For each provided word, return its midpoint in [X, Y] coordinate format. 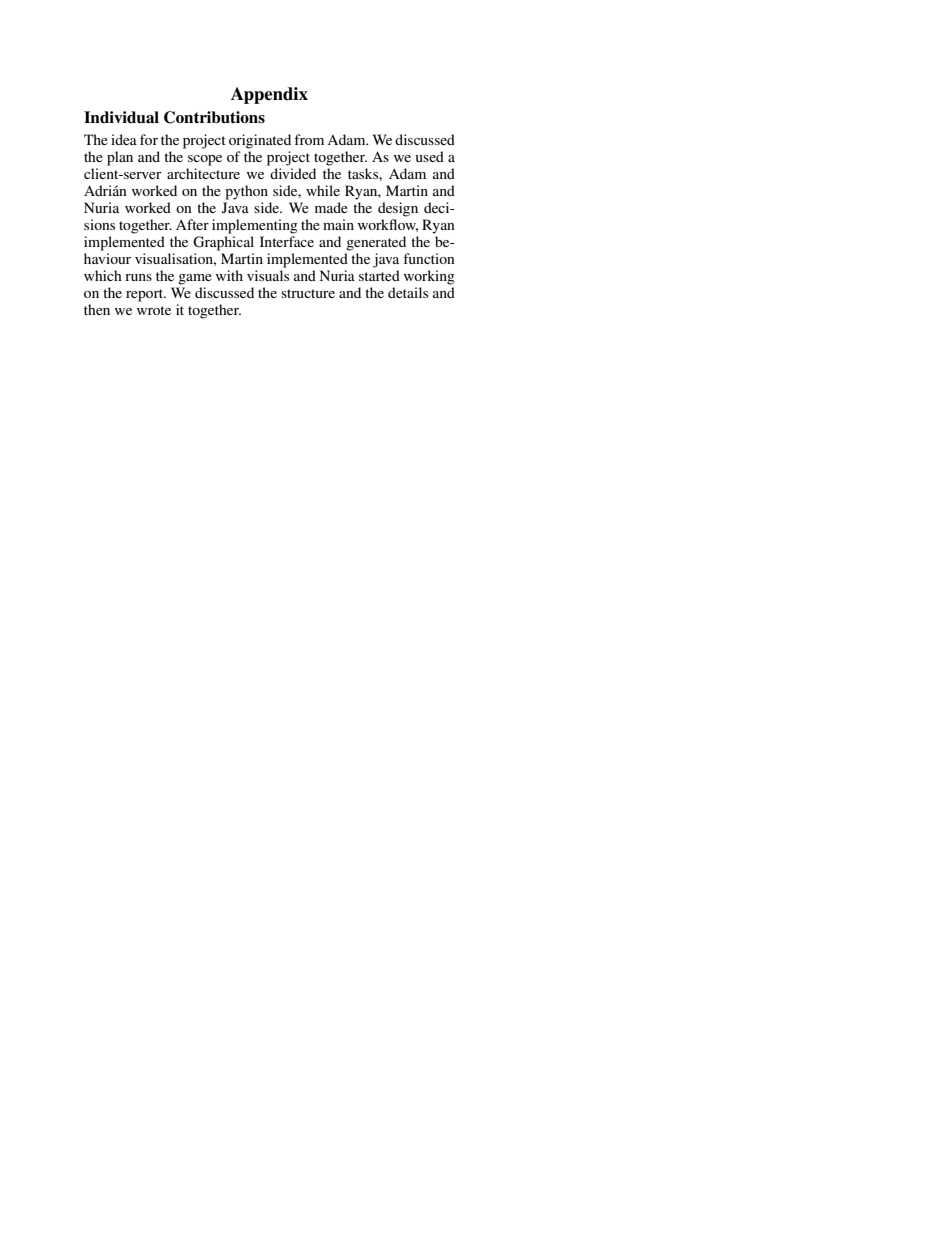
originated [260, 141]
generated [376, 243]
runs [138, 277]
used [430, 156]
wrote [154, 310]
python [246, 192]
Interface [287, 241]
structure [308, 293]
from [309, 139]
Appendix [269, 95]
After [192, 224]
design [398, 209]
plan [120, 158]
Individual [121, 117]
